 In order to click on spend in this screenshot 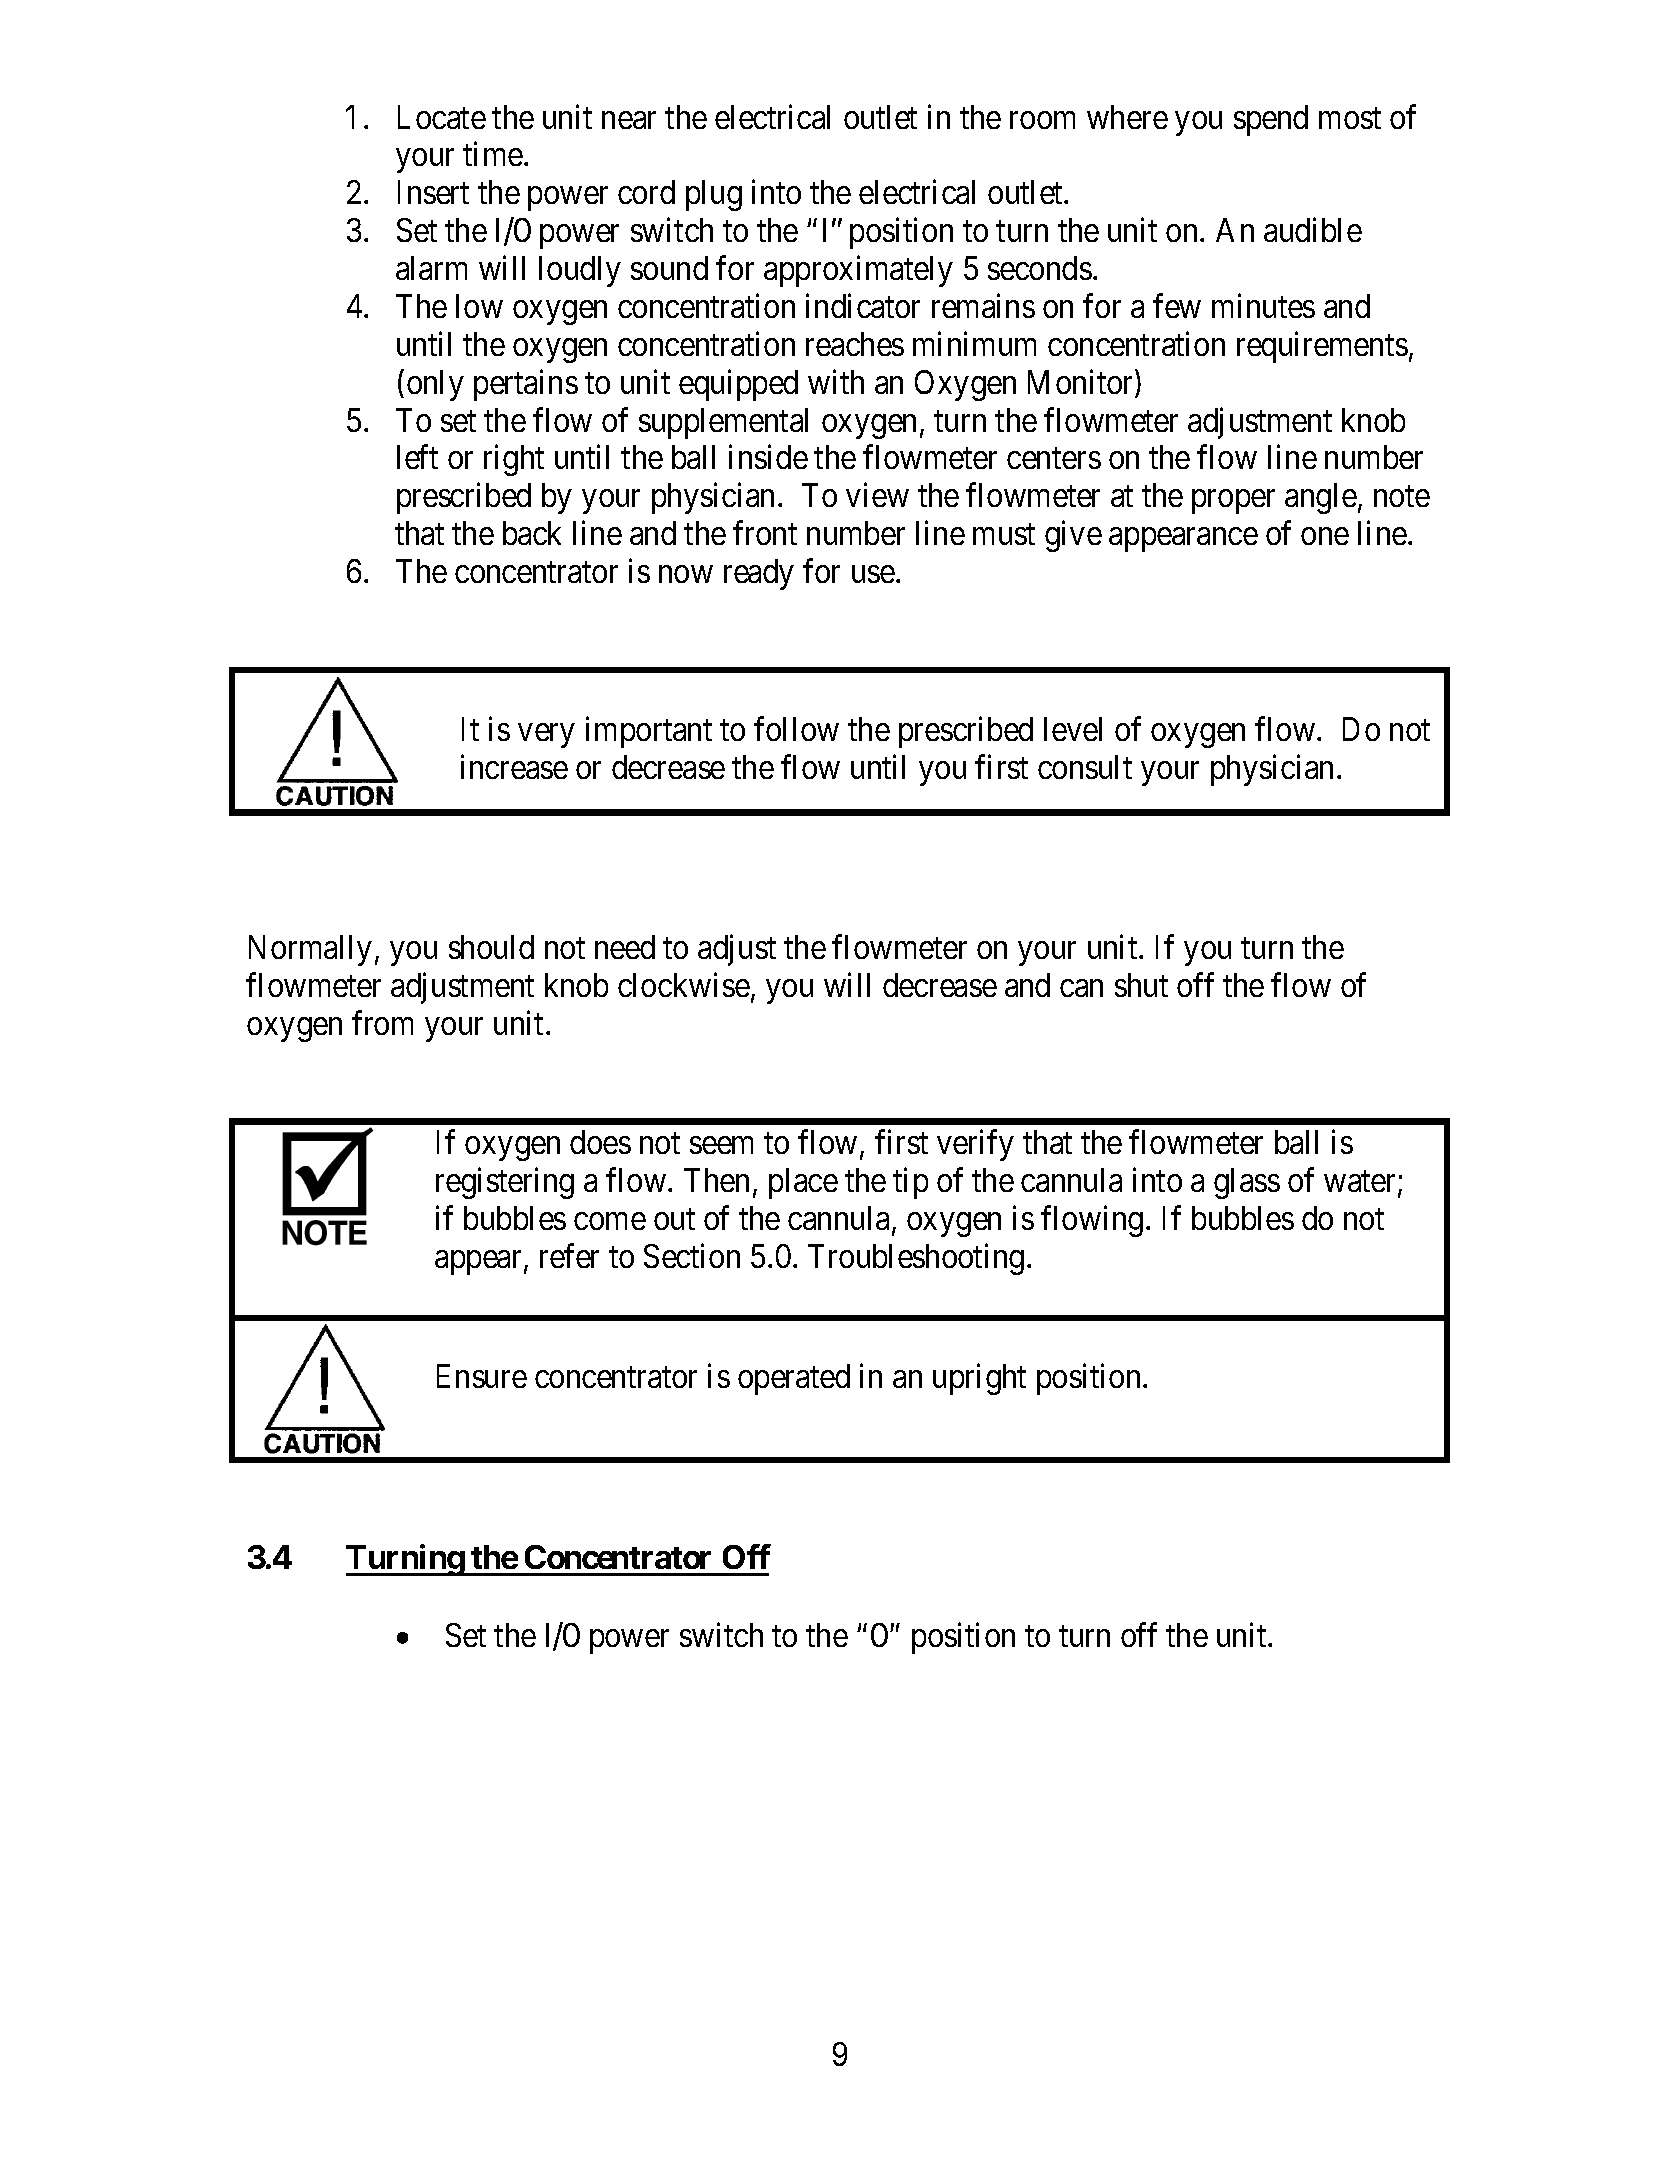, I will do `click(1271, 120)`.
